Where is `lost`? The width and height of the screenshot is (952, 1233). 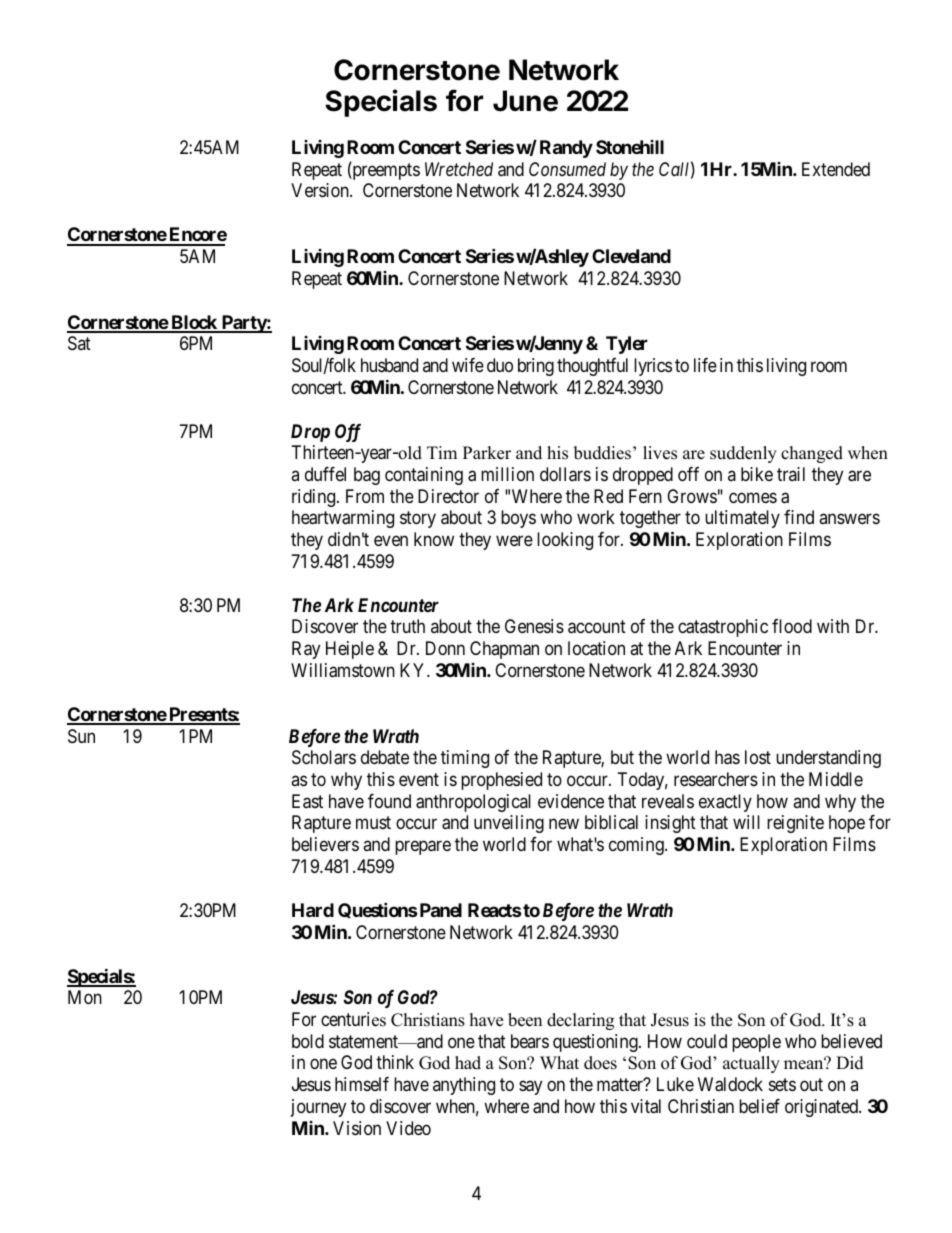
lost is located at coordinates (758, 757).
